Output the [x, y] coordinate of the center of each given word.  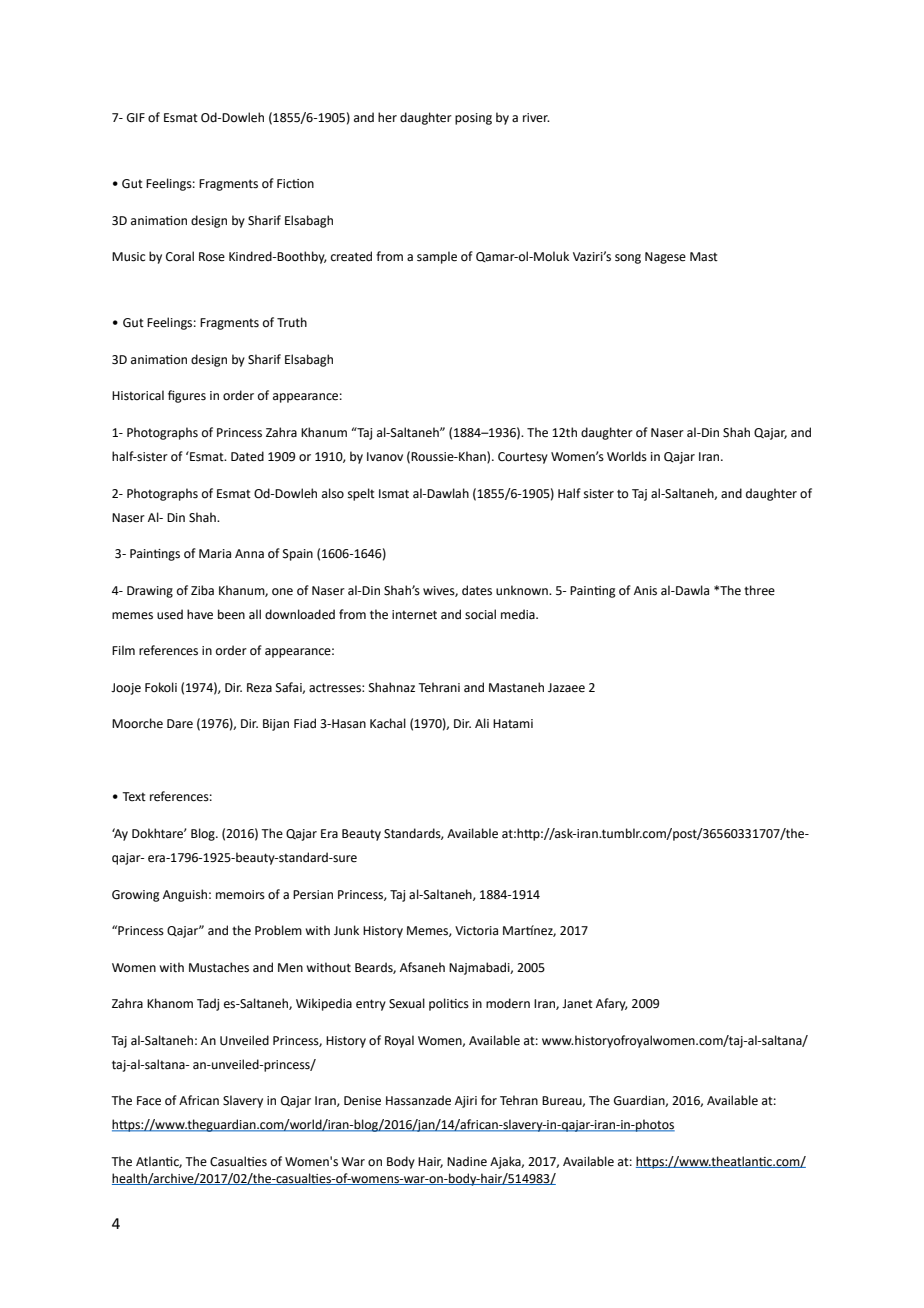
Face [149, 1101]
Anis [645, 591]
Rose [212, 257]
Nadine [467, 1161]
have [200, 614]
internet [414, 615]
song [628, 259]
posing [473, 119]
